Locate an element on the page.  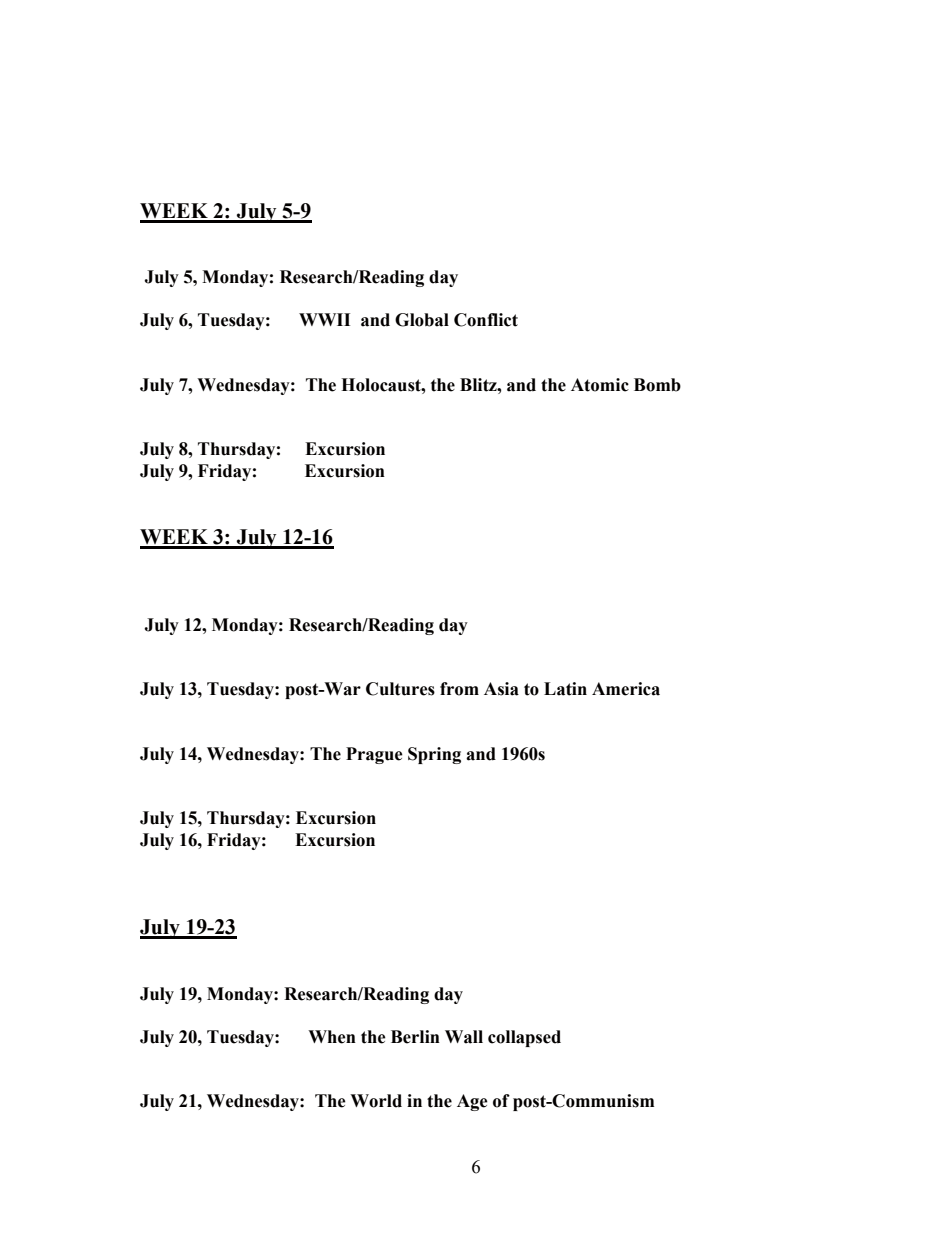
Atomic is located at coordinates (600, 385).
